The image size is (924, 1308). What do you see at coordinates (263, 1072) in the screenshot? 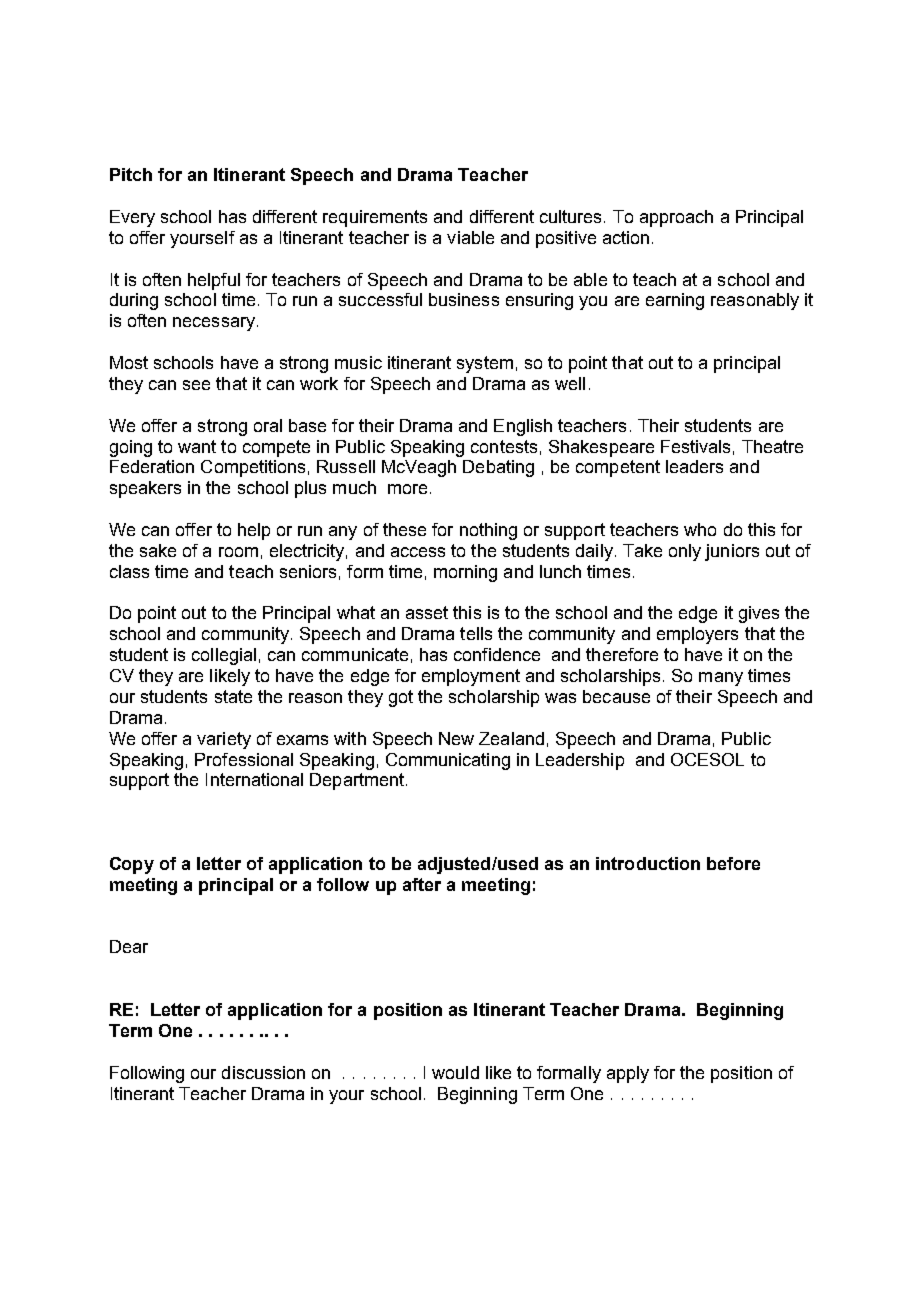
I see `discussion` at bounding box center [263, 1072].
